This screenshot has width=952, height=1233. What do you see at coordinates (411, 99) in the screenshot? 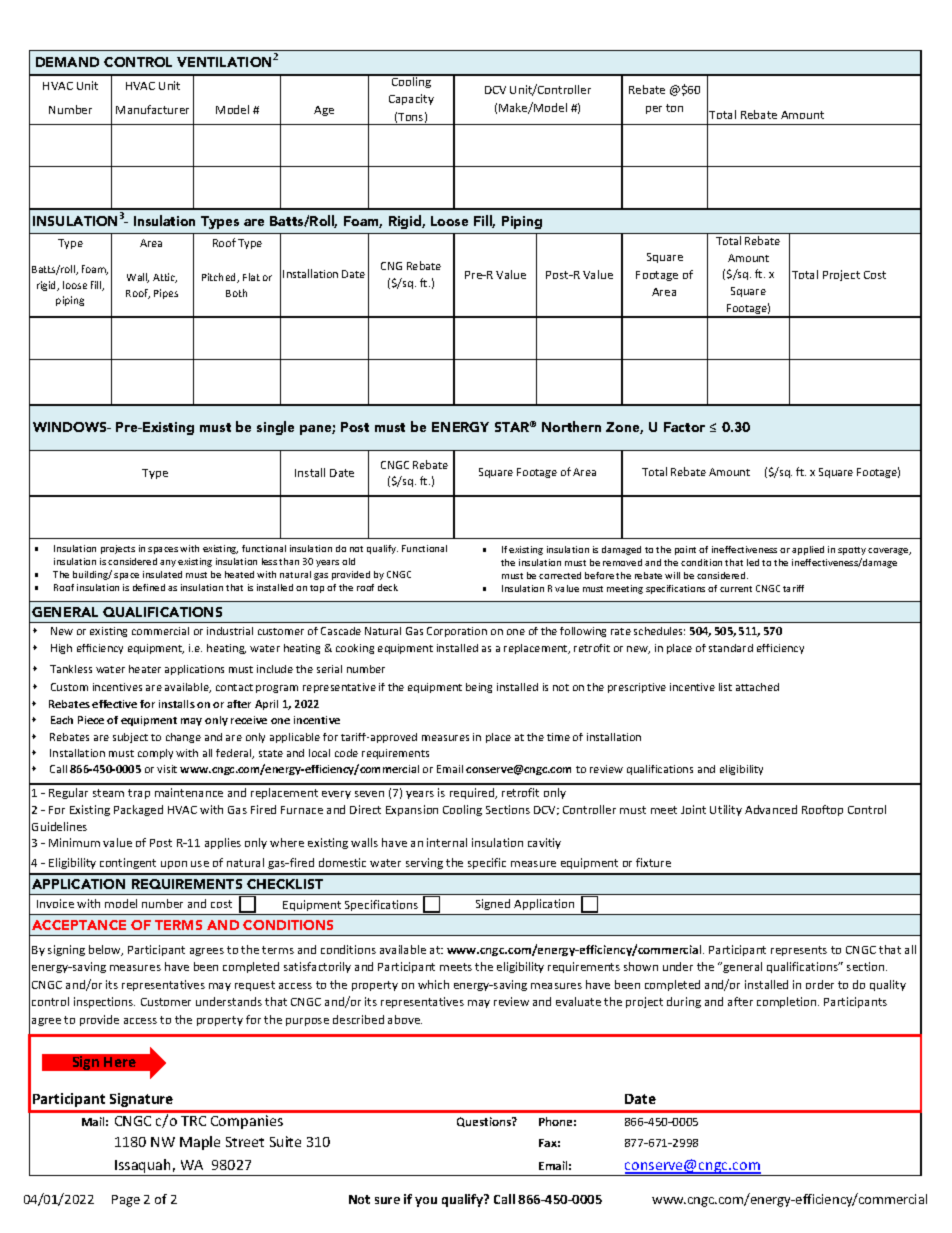
I see `Capacity` at bounding box center [411, 99].
